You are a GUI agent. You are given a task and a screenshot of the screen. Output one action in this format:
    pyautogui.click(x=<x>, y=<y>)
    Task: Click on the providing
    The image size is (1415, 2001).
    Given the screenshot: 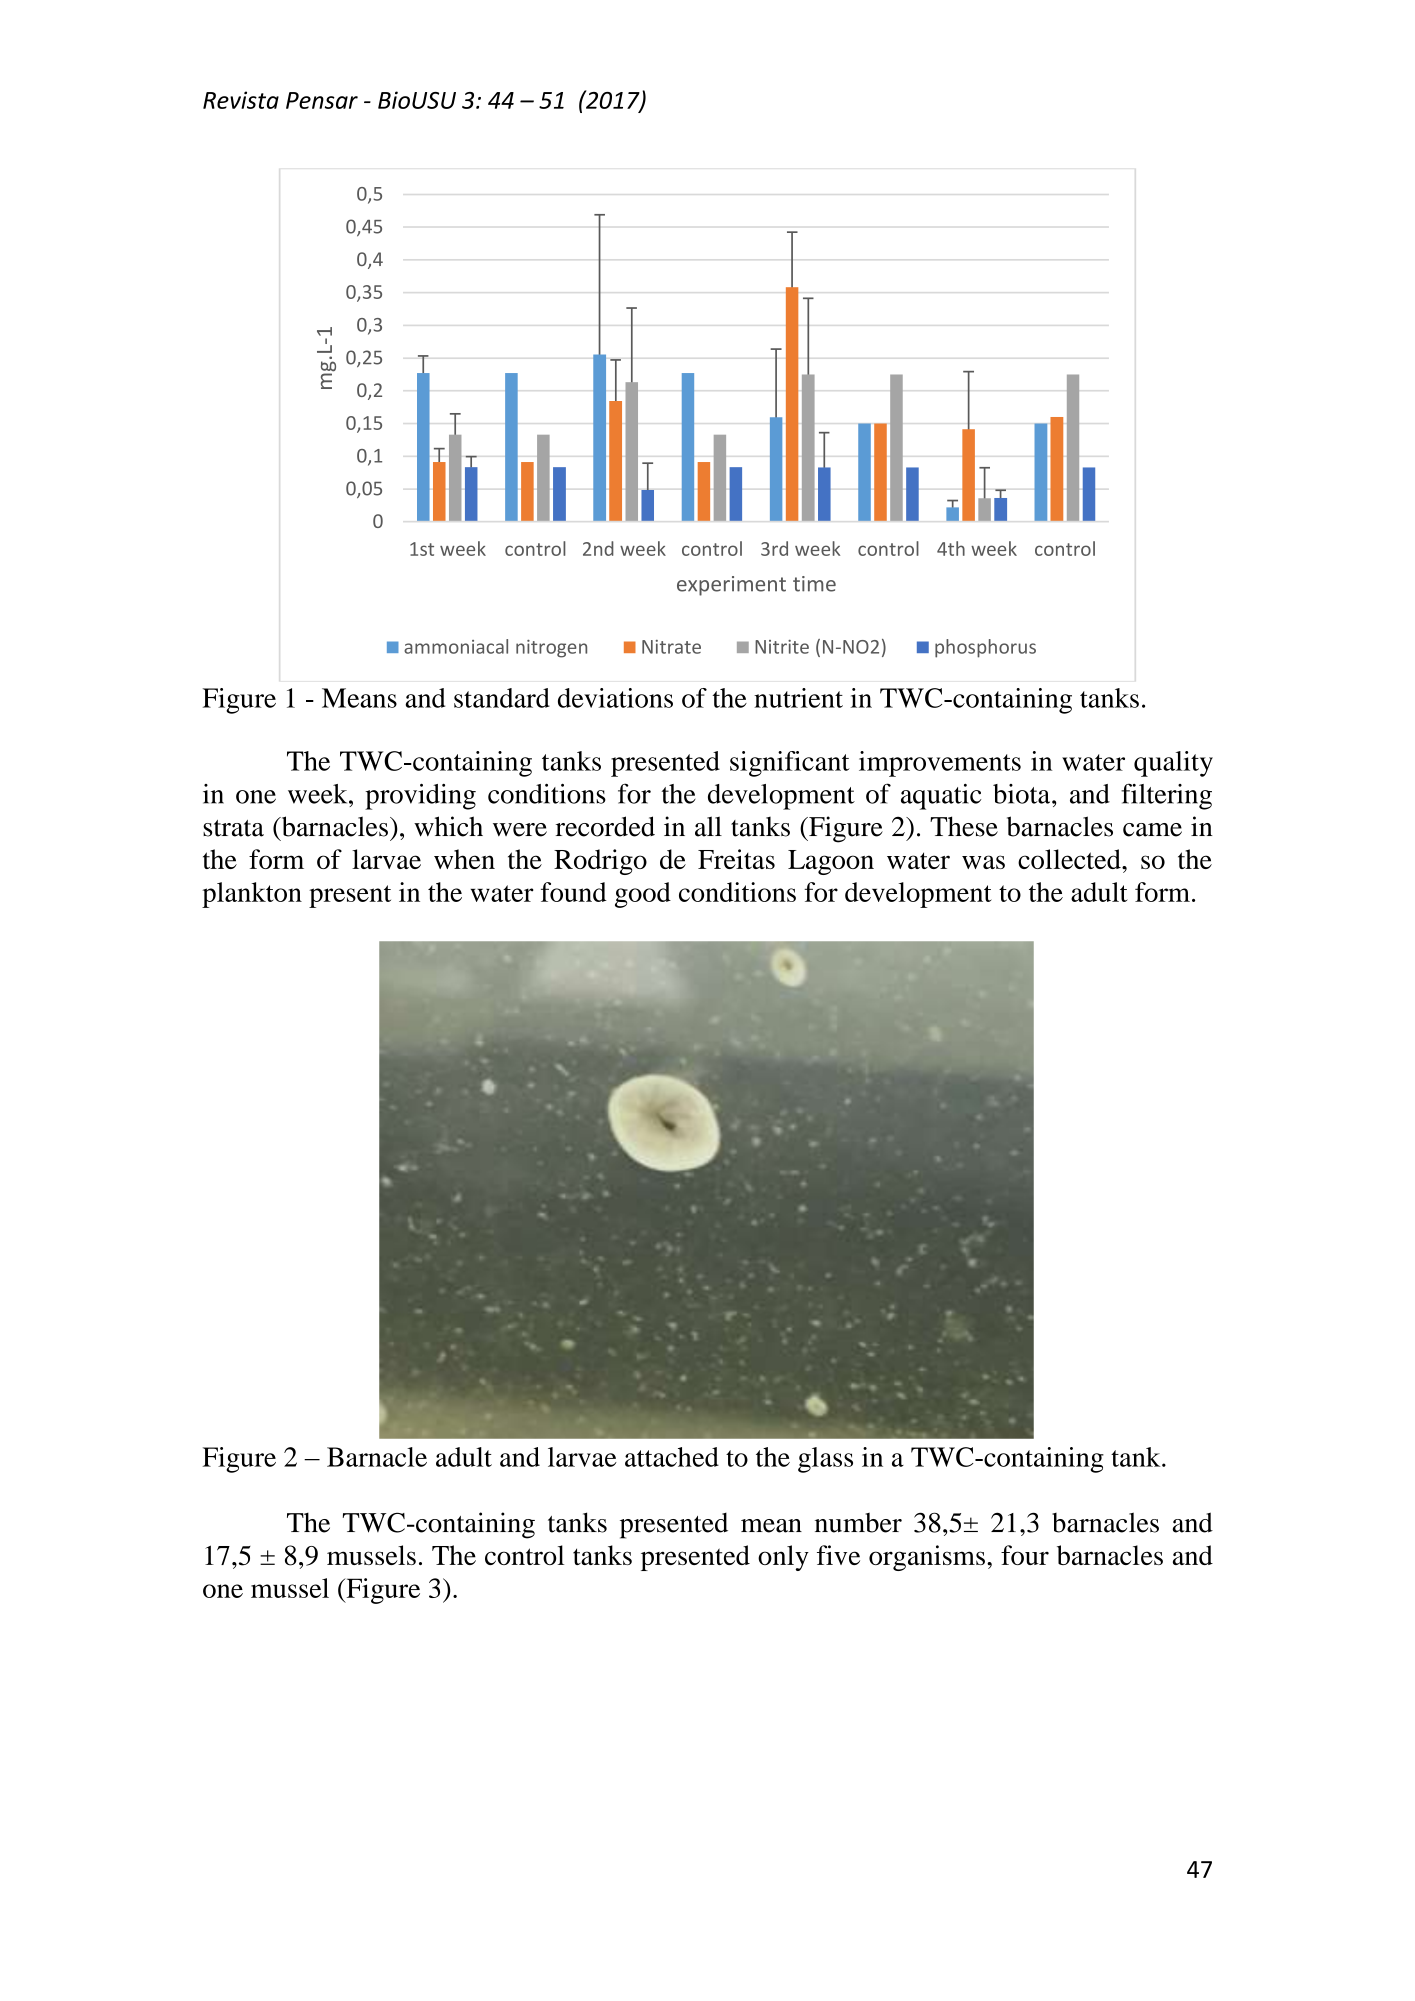 What is the action you would take?
    pyautogui.click(x=420, y=796)
